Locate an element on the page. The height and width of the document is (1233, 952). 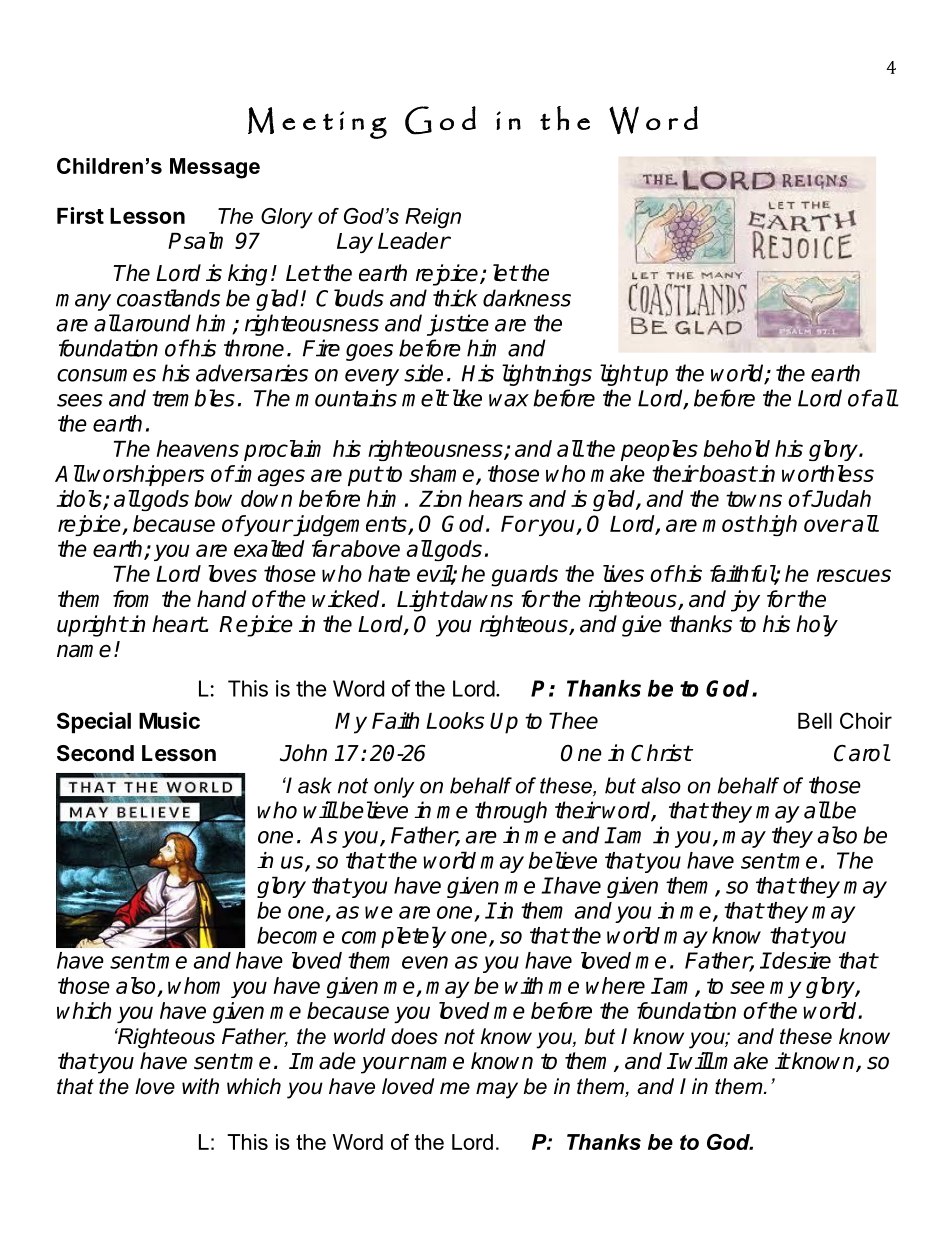
desire is located at coordinates (801, 960).
